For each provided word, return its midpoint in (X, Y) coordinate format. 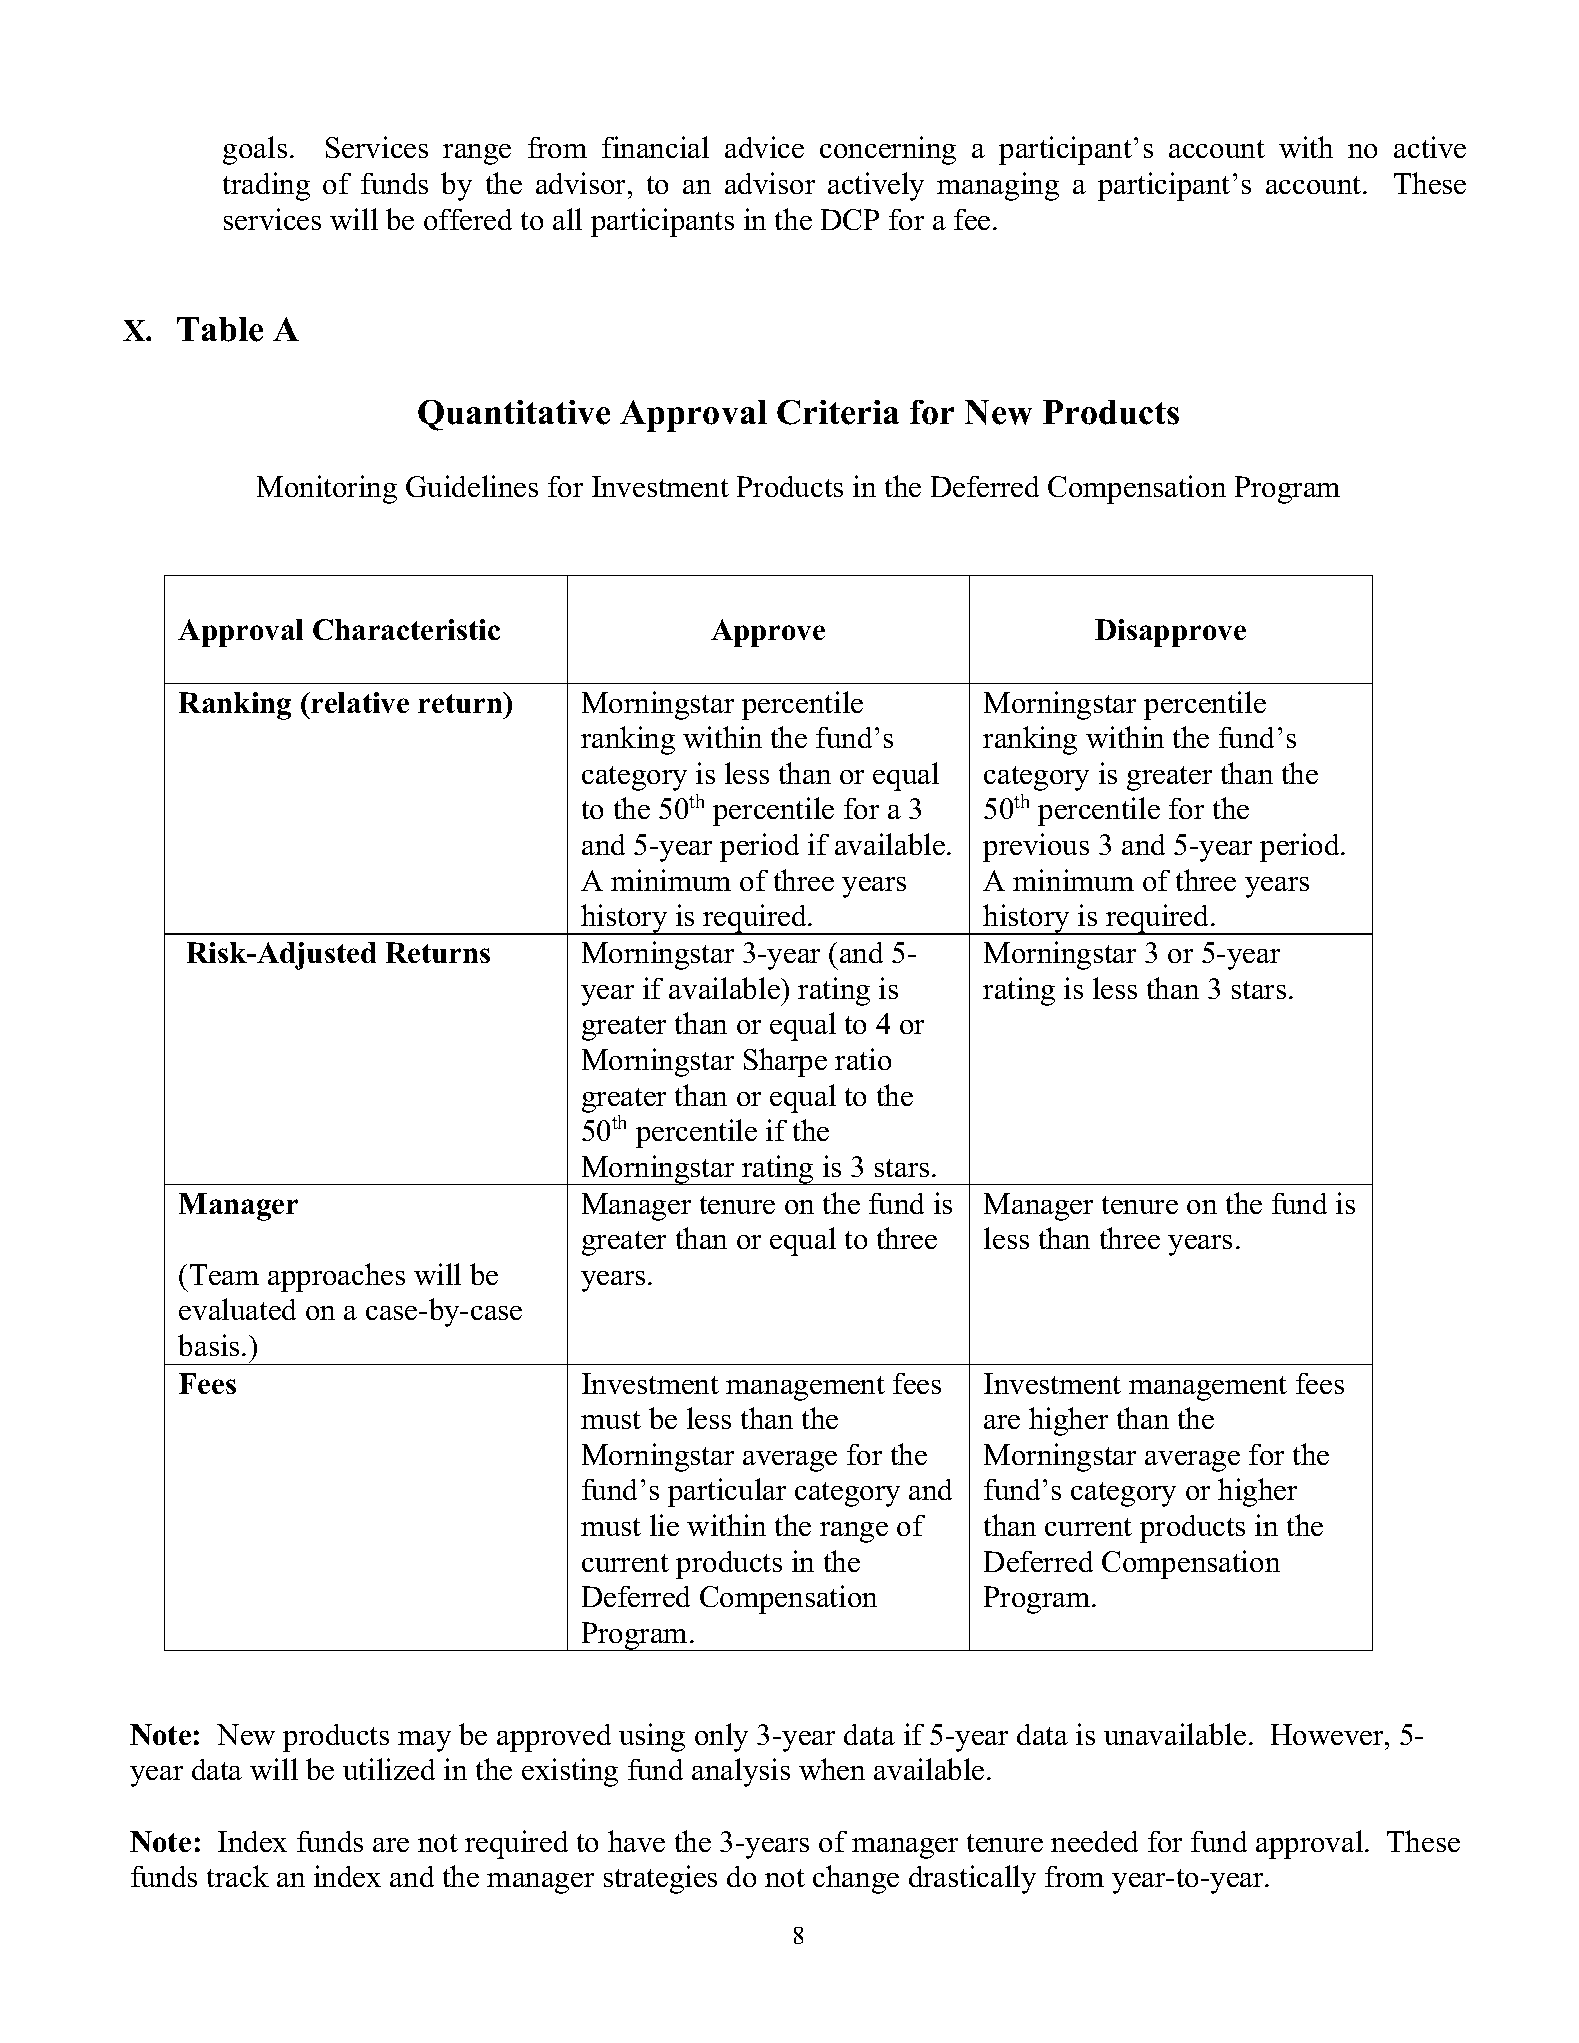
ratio (863, 1059)
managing (998, 186)
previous (1036, 847)
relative (359, 702)
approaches (336, 1277)
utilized (389, 1769)
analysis (741, 1772)
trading (266, 186)
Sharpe (785, 1062)
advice (764, 147)
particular (727, 1492)
